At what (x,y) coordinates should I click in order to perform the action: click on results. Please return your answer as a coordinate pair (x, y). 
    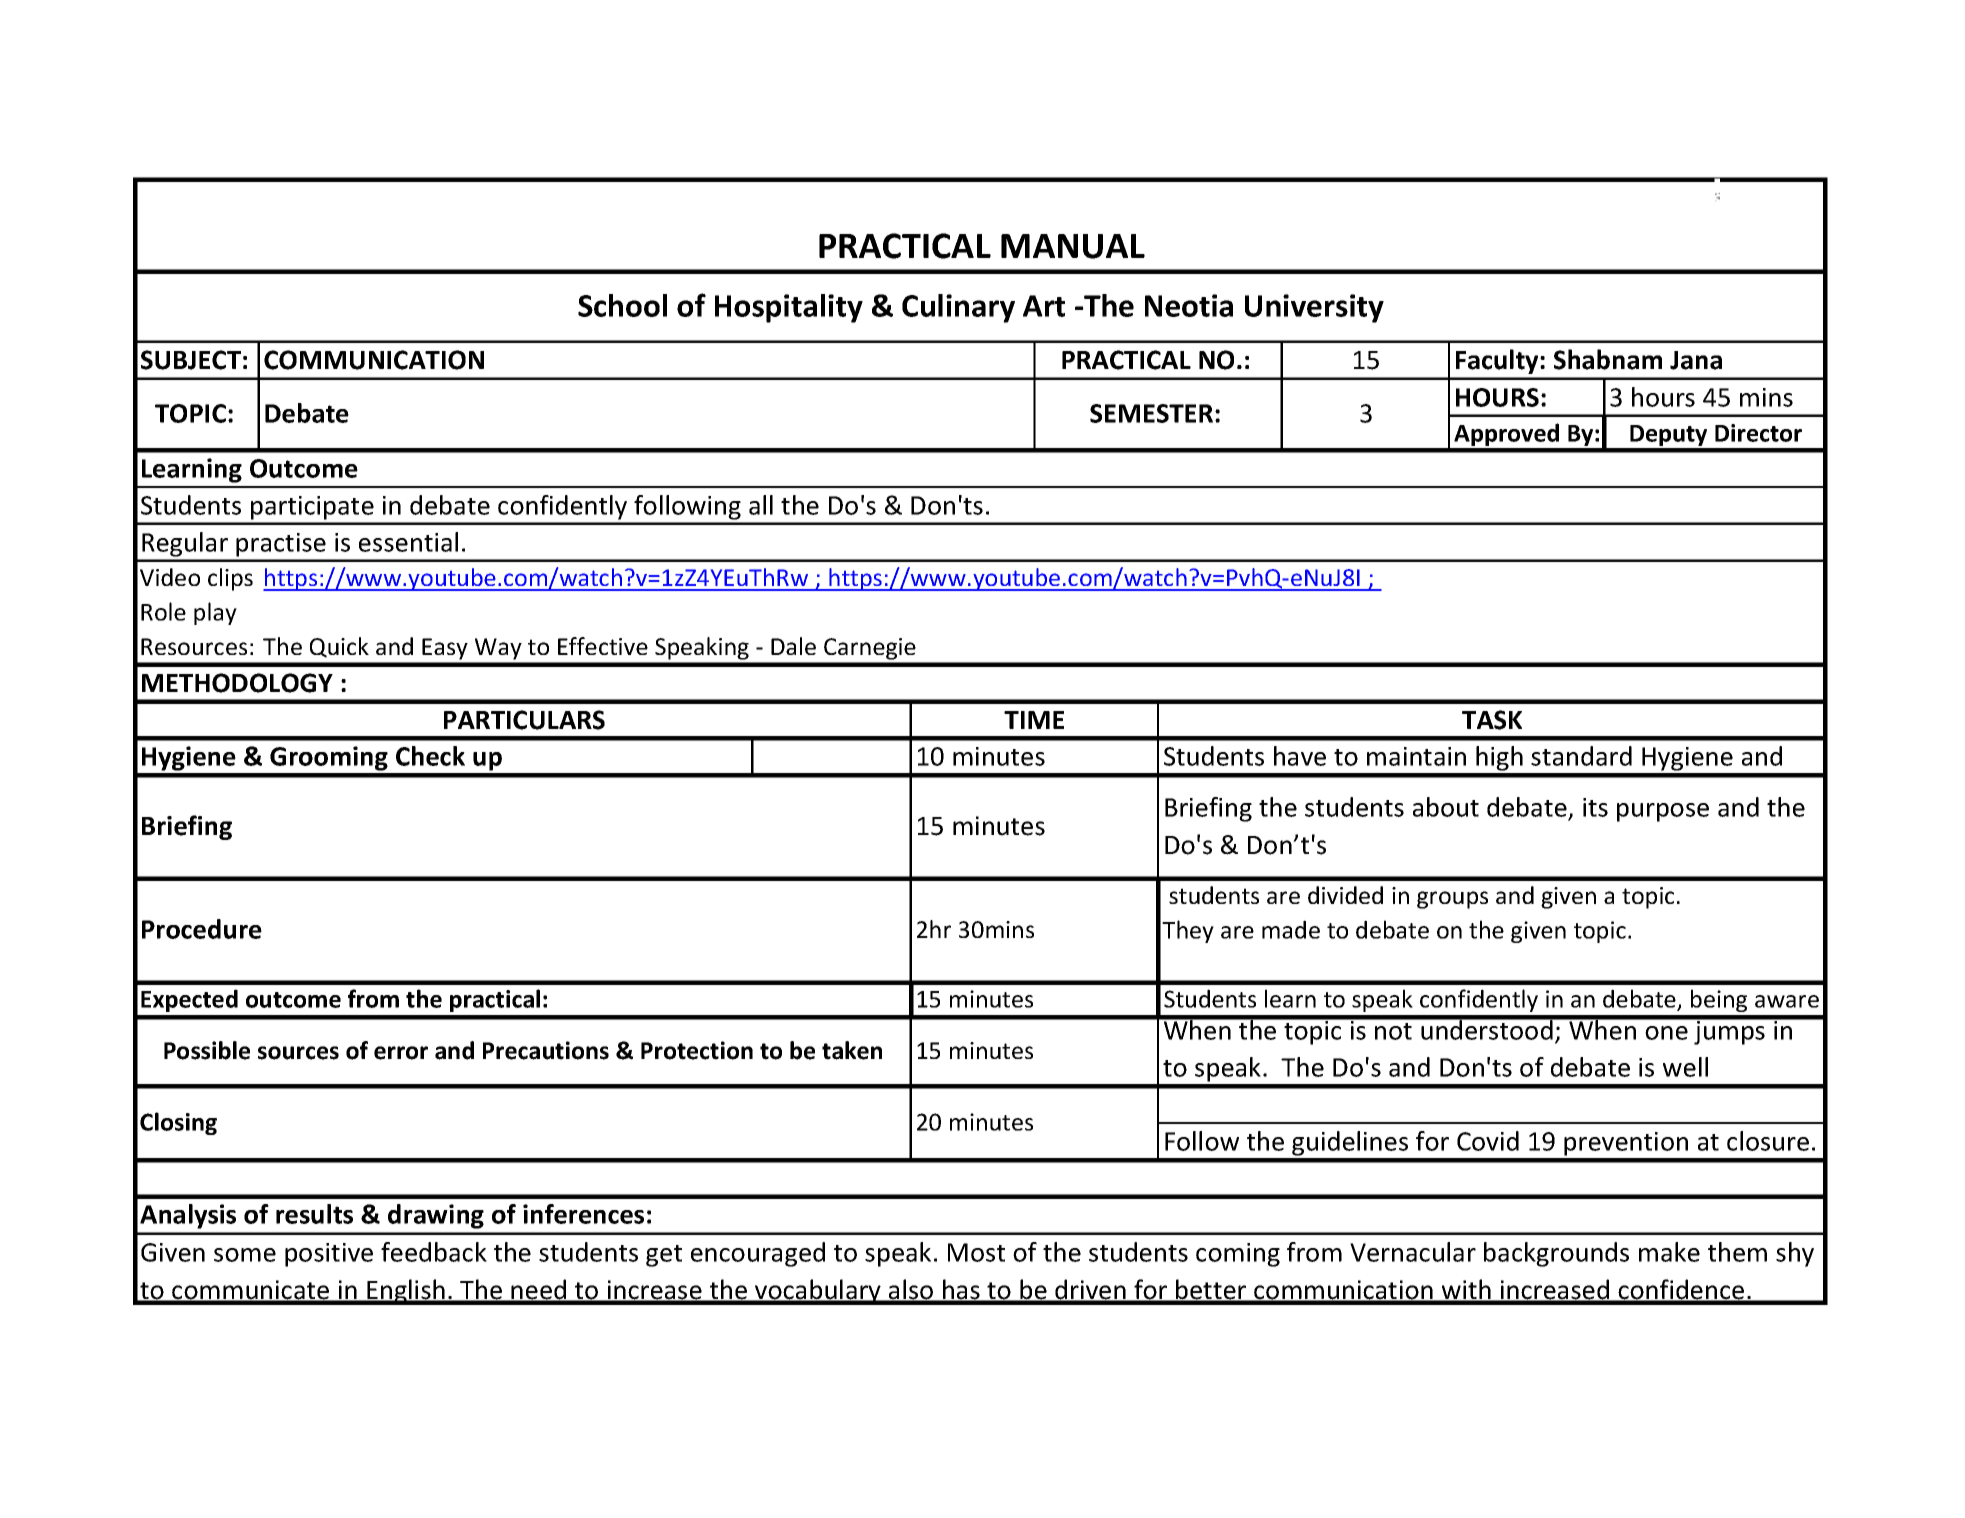
    Looking at the image, I should click on (314, 1214).
